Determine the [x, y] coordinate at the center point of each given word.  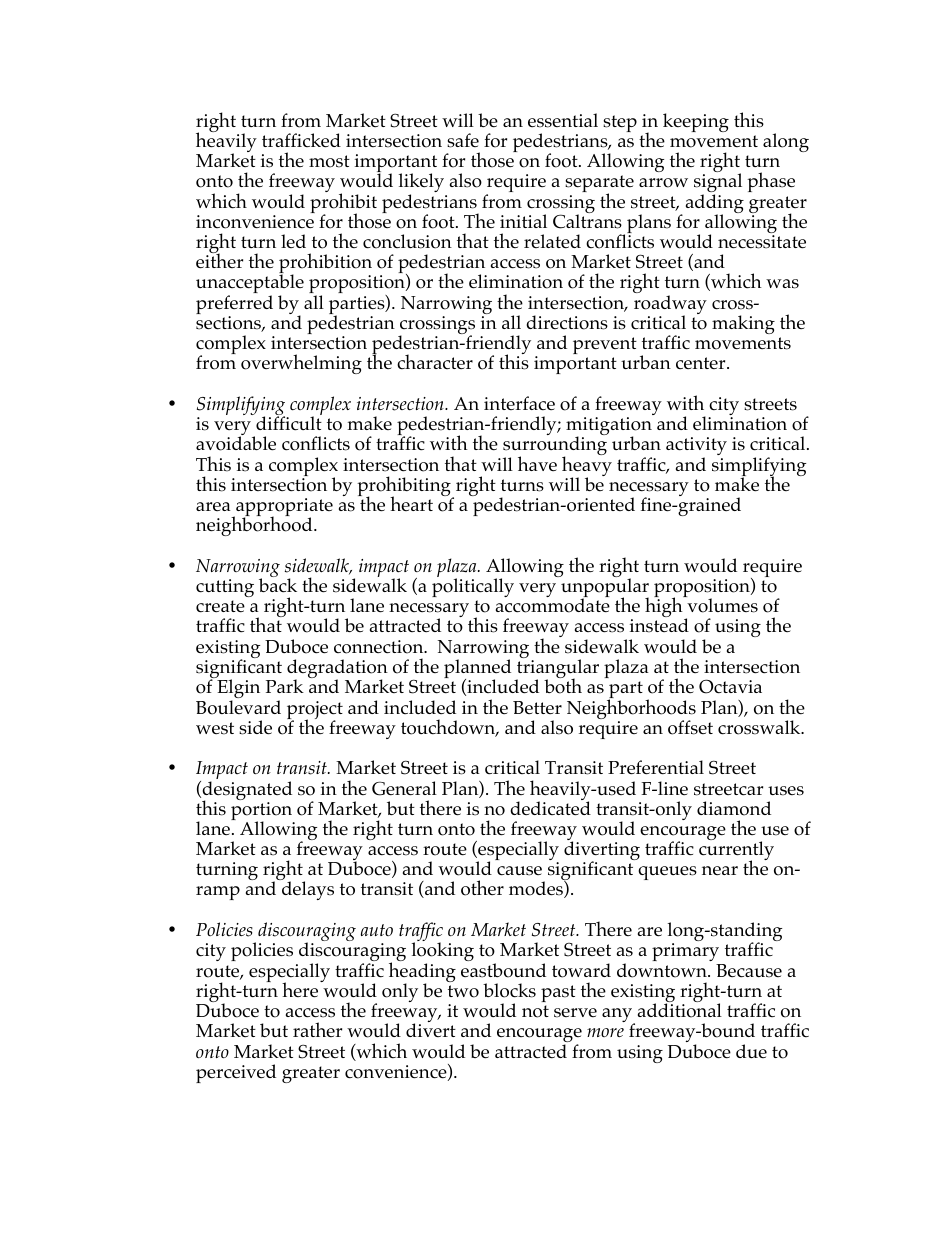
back [278, 585]
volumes [722, 605]
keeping [696, 122]
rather [317, 1029]
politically [473, 587]
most [329, 161]
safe [463, 140]
